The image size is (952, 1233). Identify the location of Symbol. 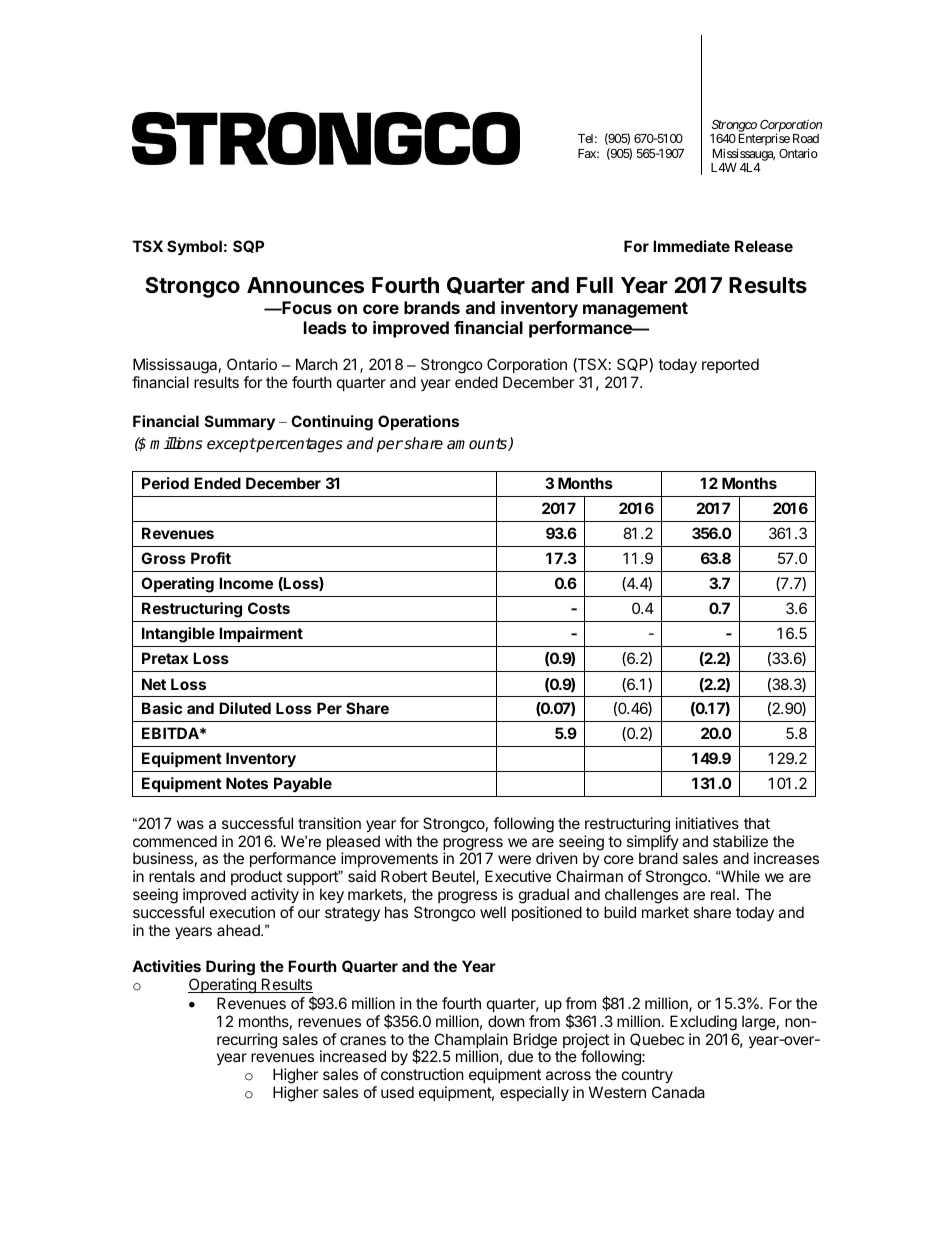
(194, 247).
